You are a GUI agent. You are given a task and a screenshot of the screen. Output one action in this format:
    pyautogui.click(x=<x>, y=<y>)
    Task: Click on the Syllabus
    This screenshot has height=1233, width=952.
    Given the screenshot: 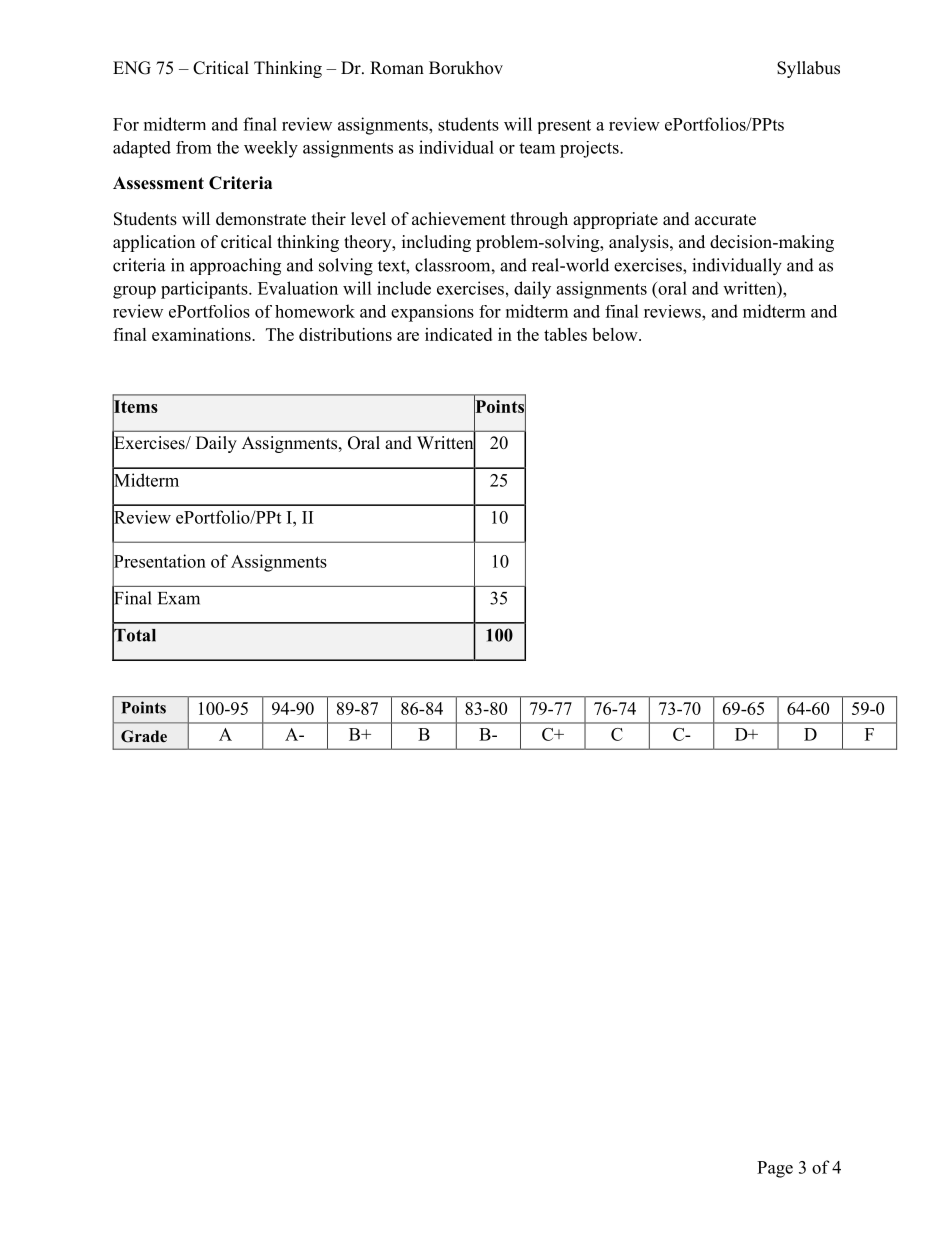 What is the action you would take?
    pyautogui.click(x=808, y=69)
